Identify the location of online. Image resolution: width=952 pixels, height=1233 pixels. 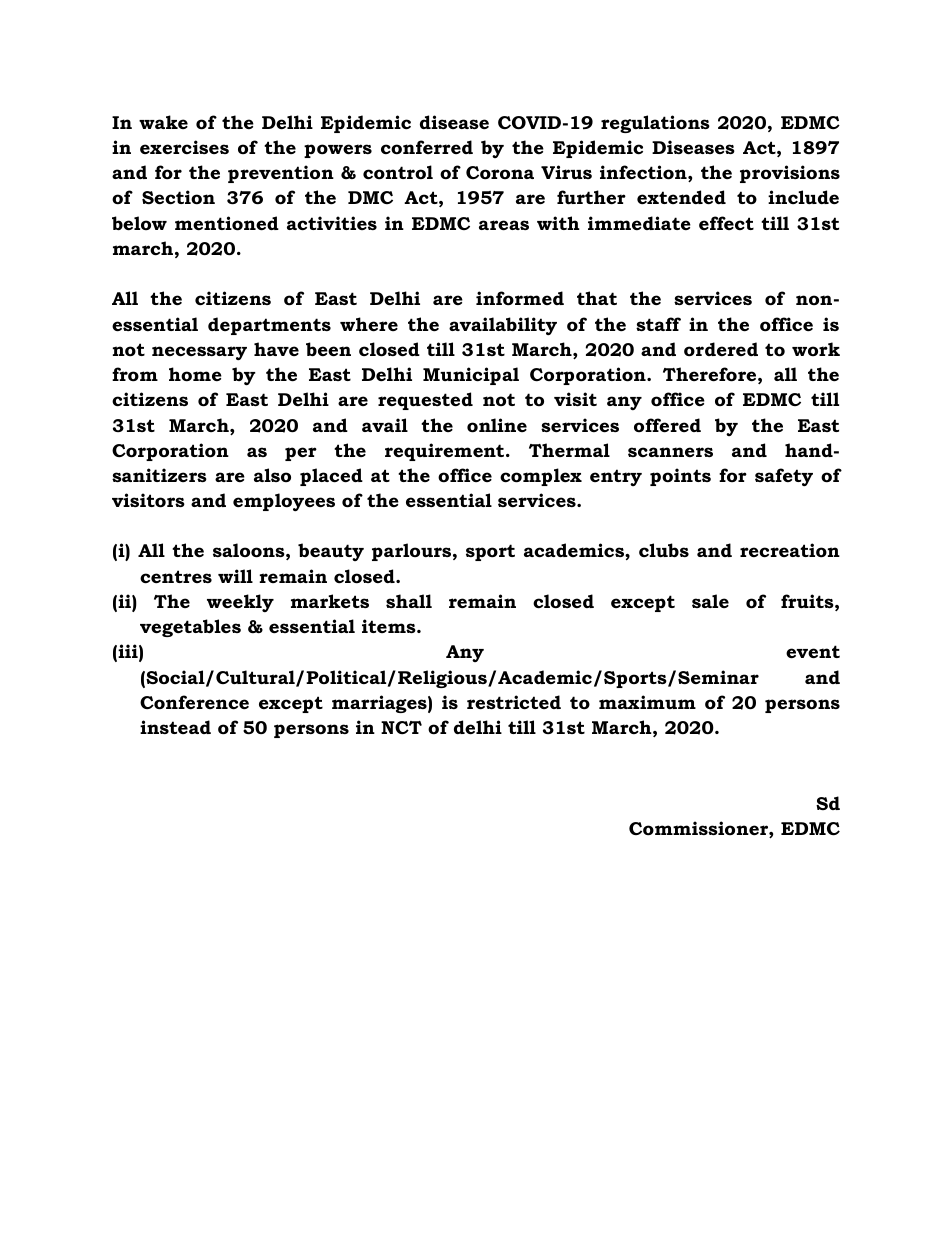
(497, 425).
